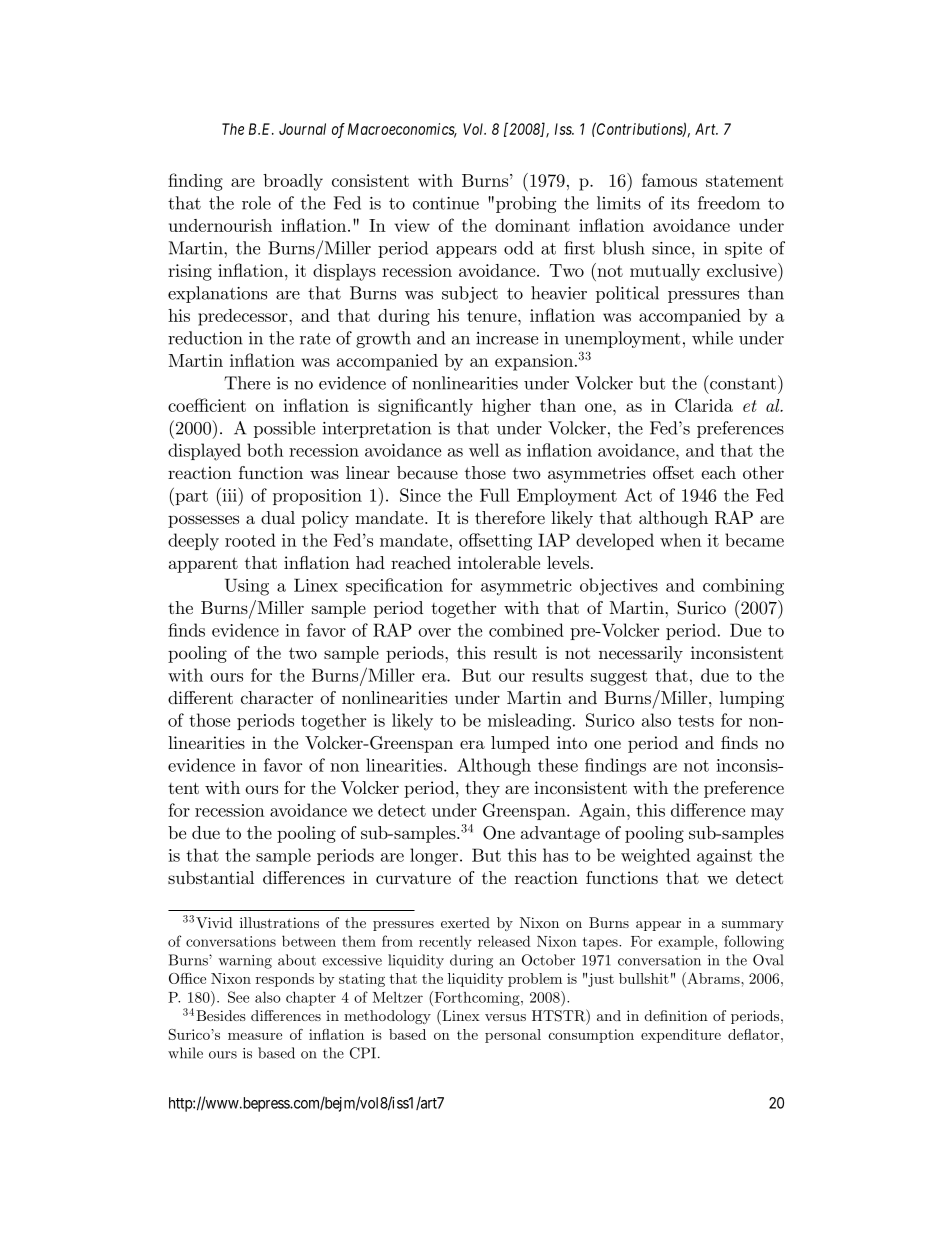 The image size is (952, 1233). What do you see at coordinates (681, 1036) in the page?
I see `expenditure` at bounding box center [681, 1036].
